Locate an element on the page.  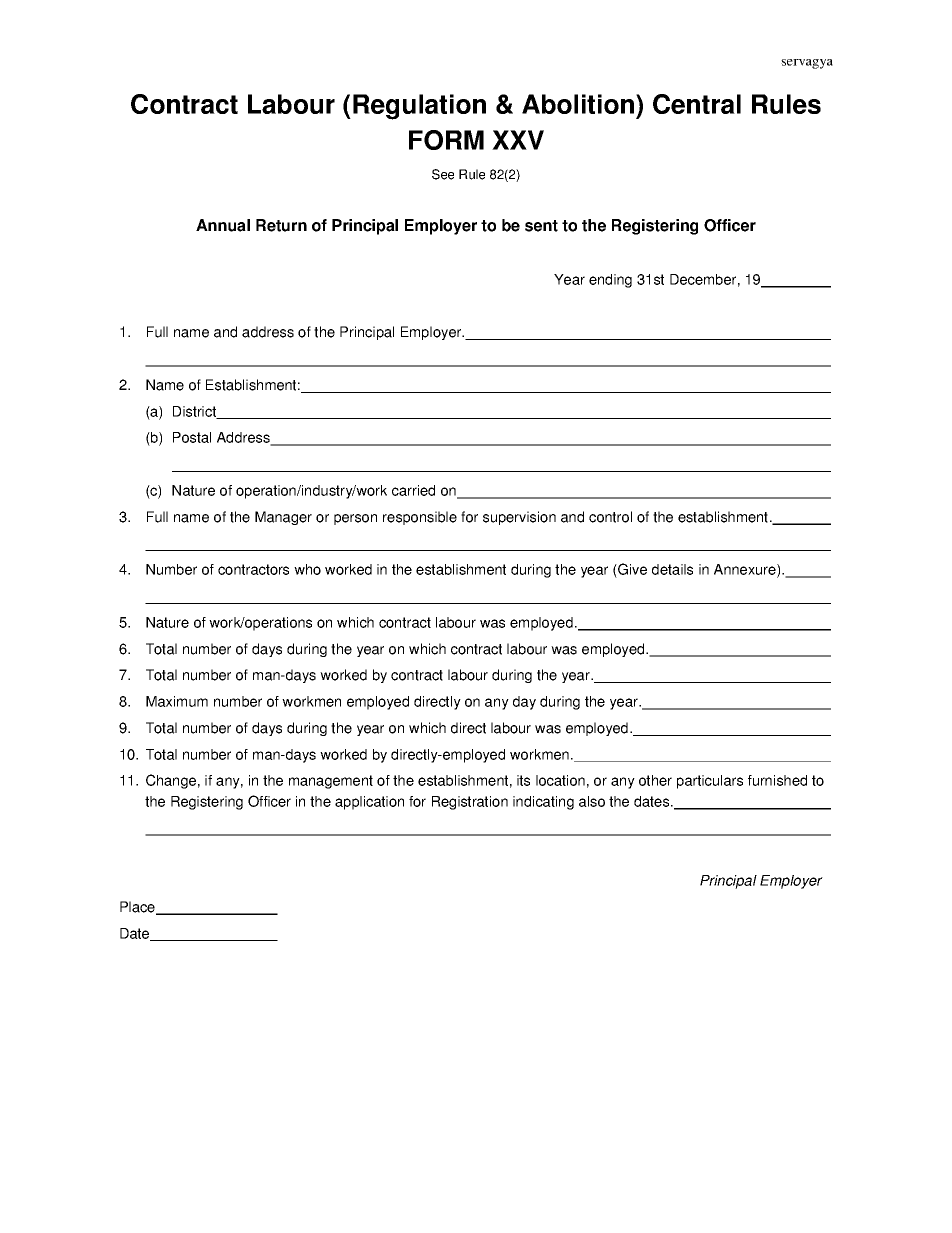
control is located at coordinates (610, 517).
